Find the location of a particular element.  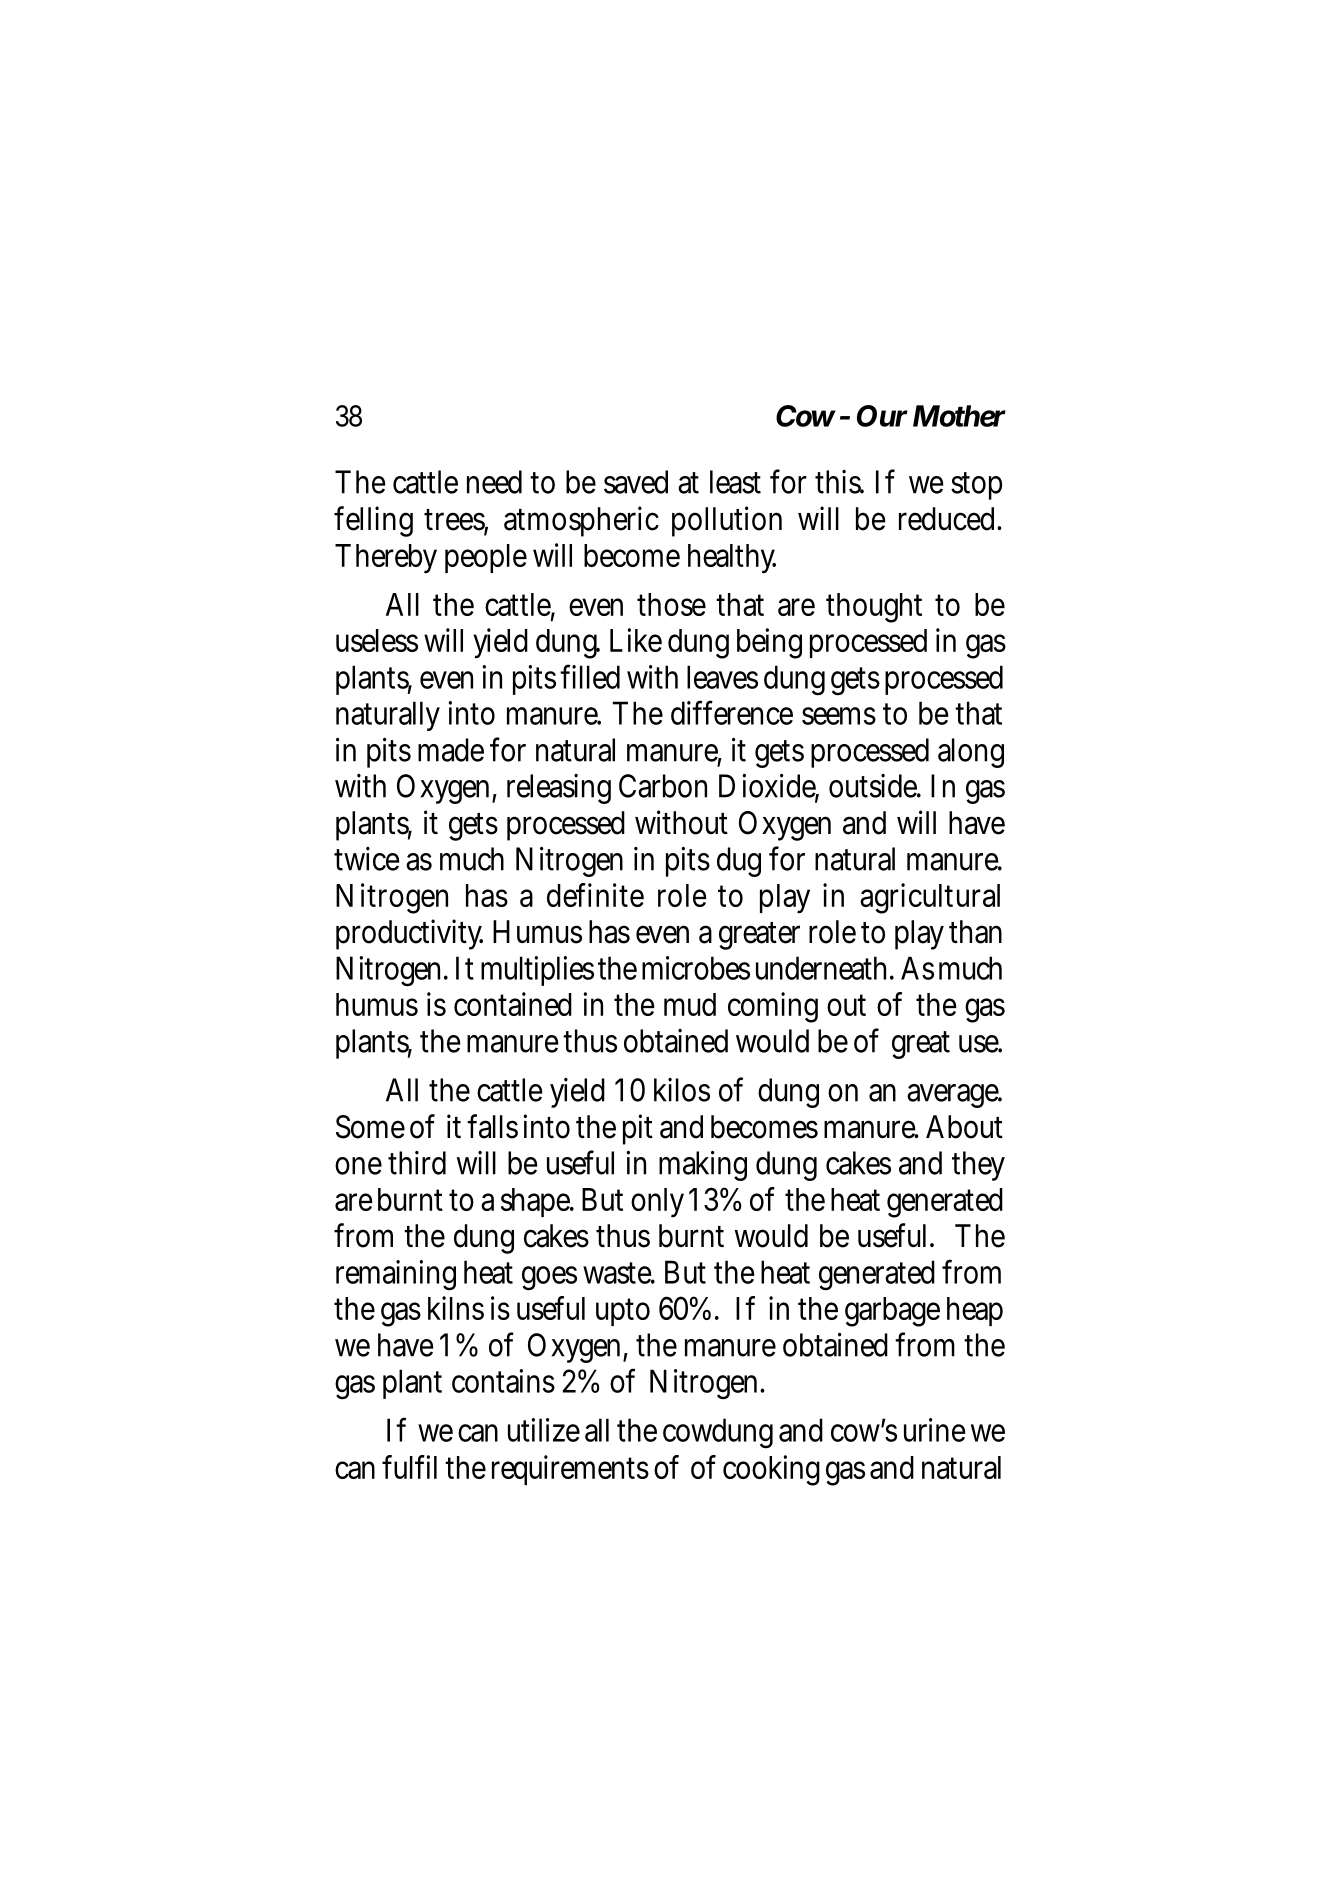

Our is located at coordinates (882, 416).
